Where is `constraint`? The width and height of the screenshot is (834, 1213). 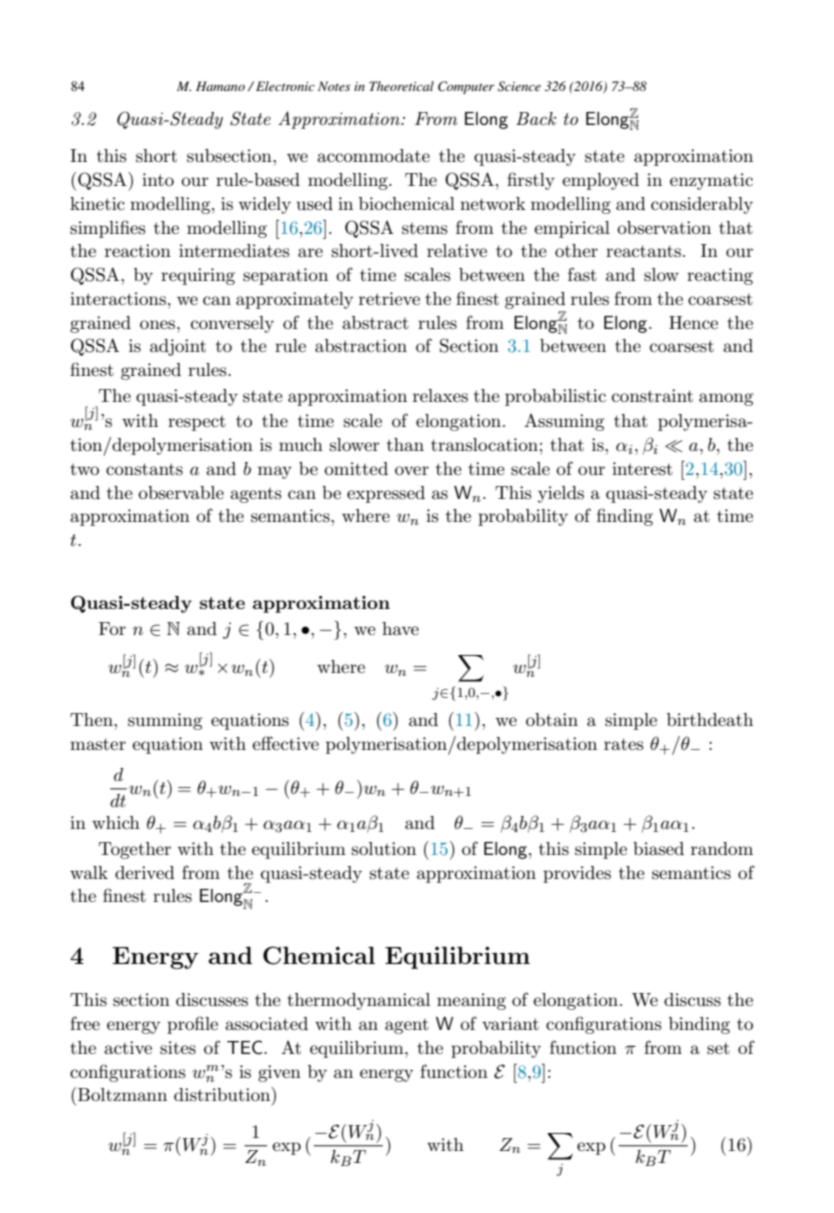
constraint is located at coordinates (652, 396).
